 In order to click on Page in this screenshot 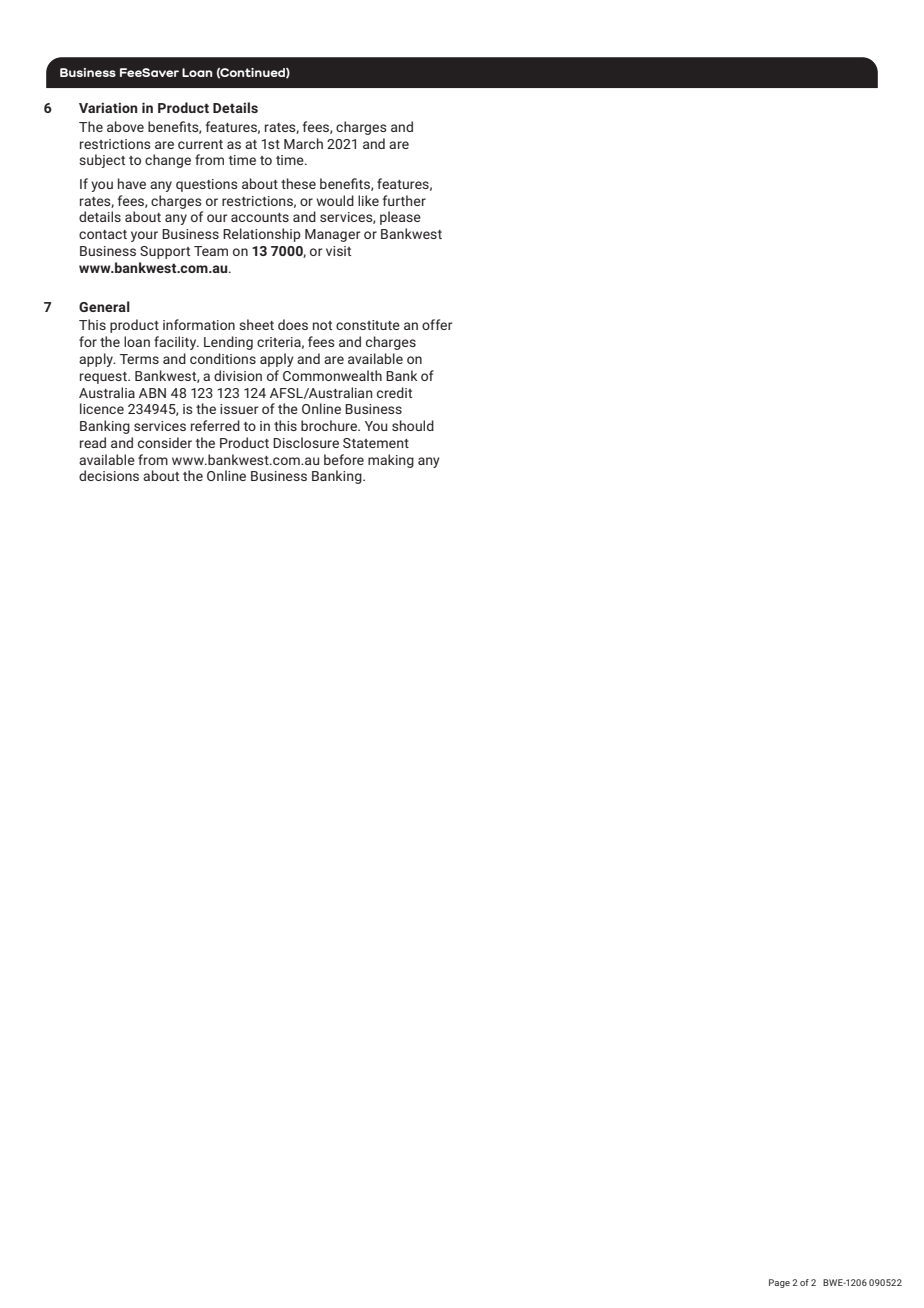, I will do `click(779, 1283)`.
